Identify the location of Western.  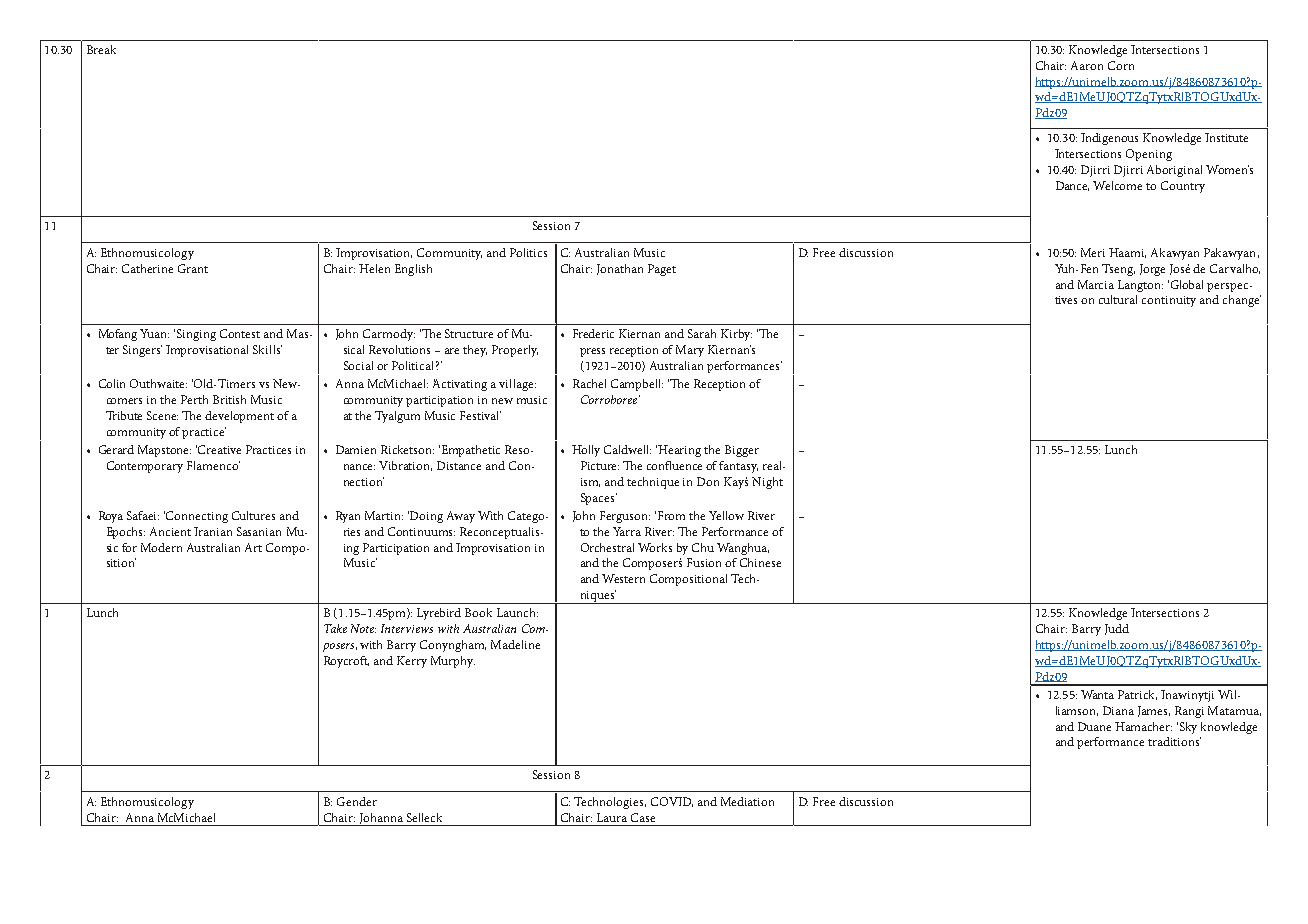
(623, 578).
